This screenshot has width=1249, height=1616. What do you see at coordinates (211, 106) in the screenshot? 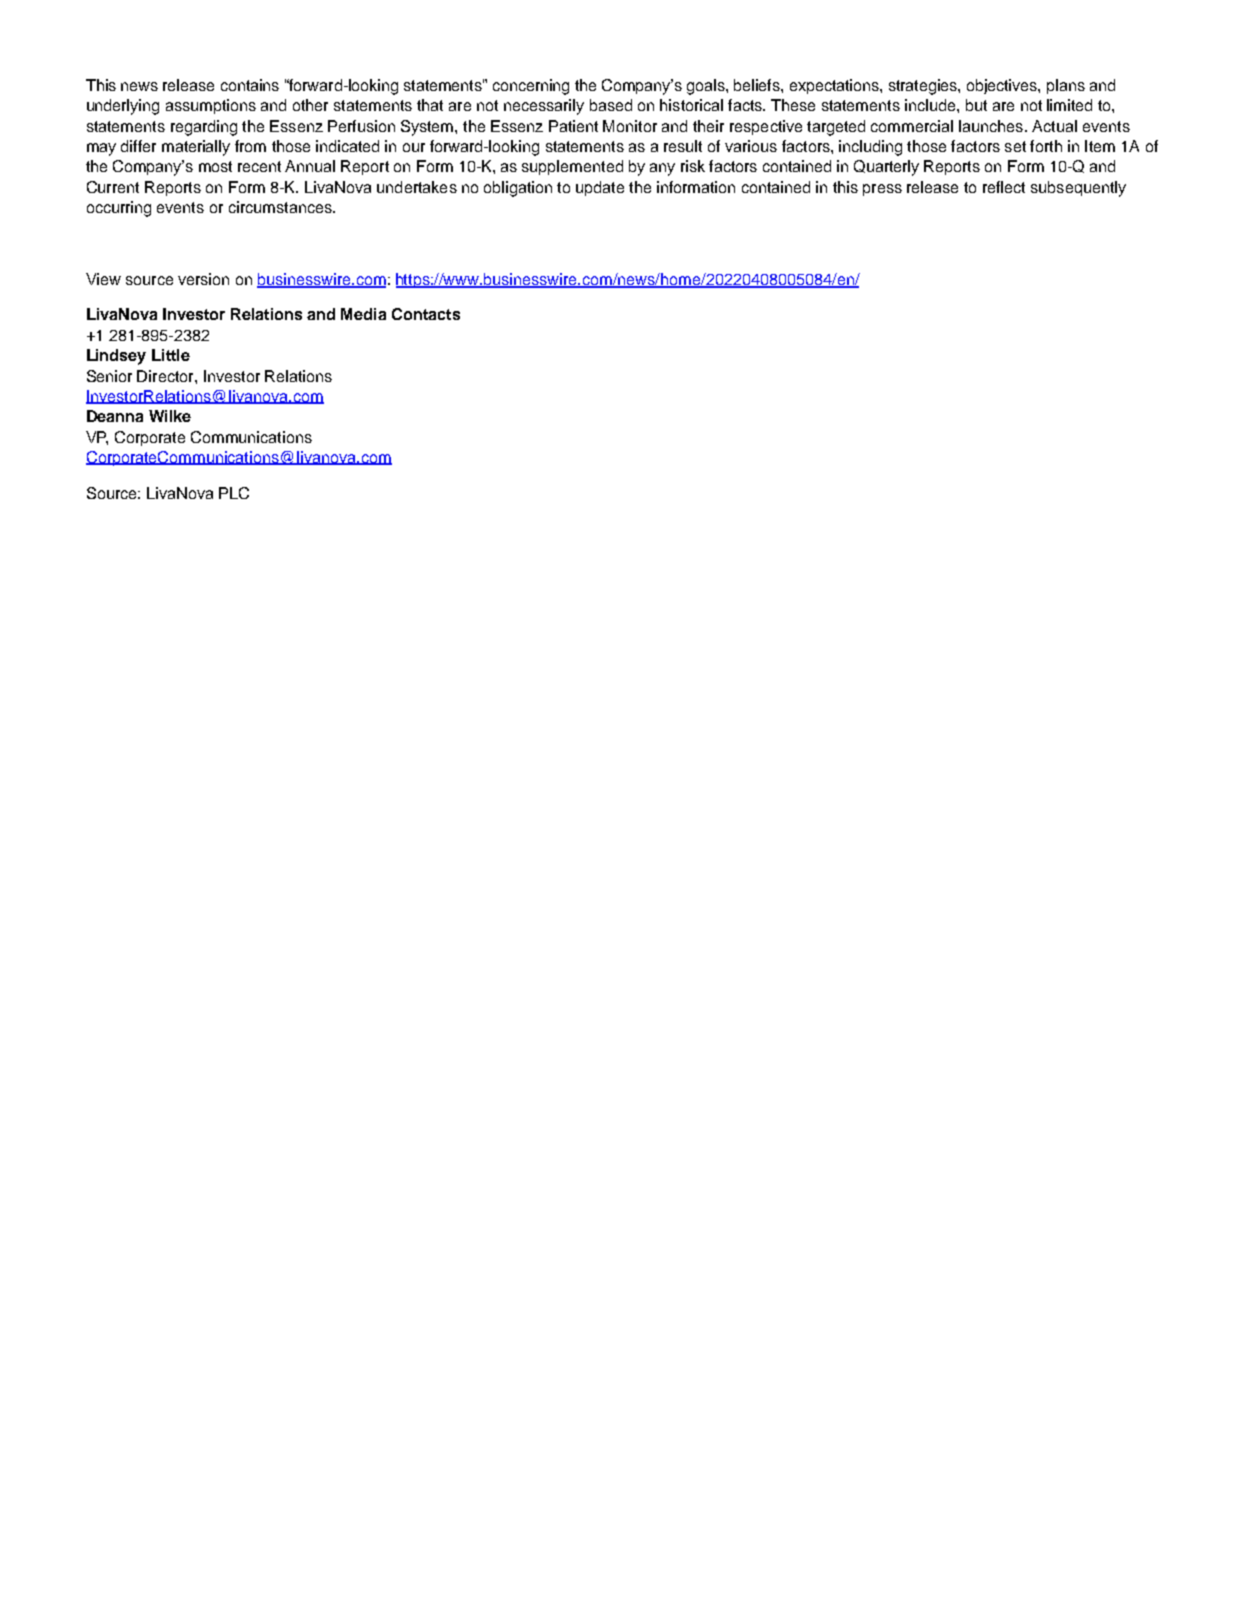
I see `assumptions` at bounding box center [211, 106].
